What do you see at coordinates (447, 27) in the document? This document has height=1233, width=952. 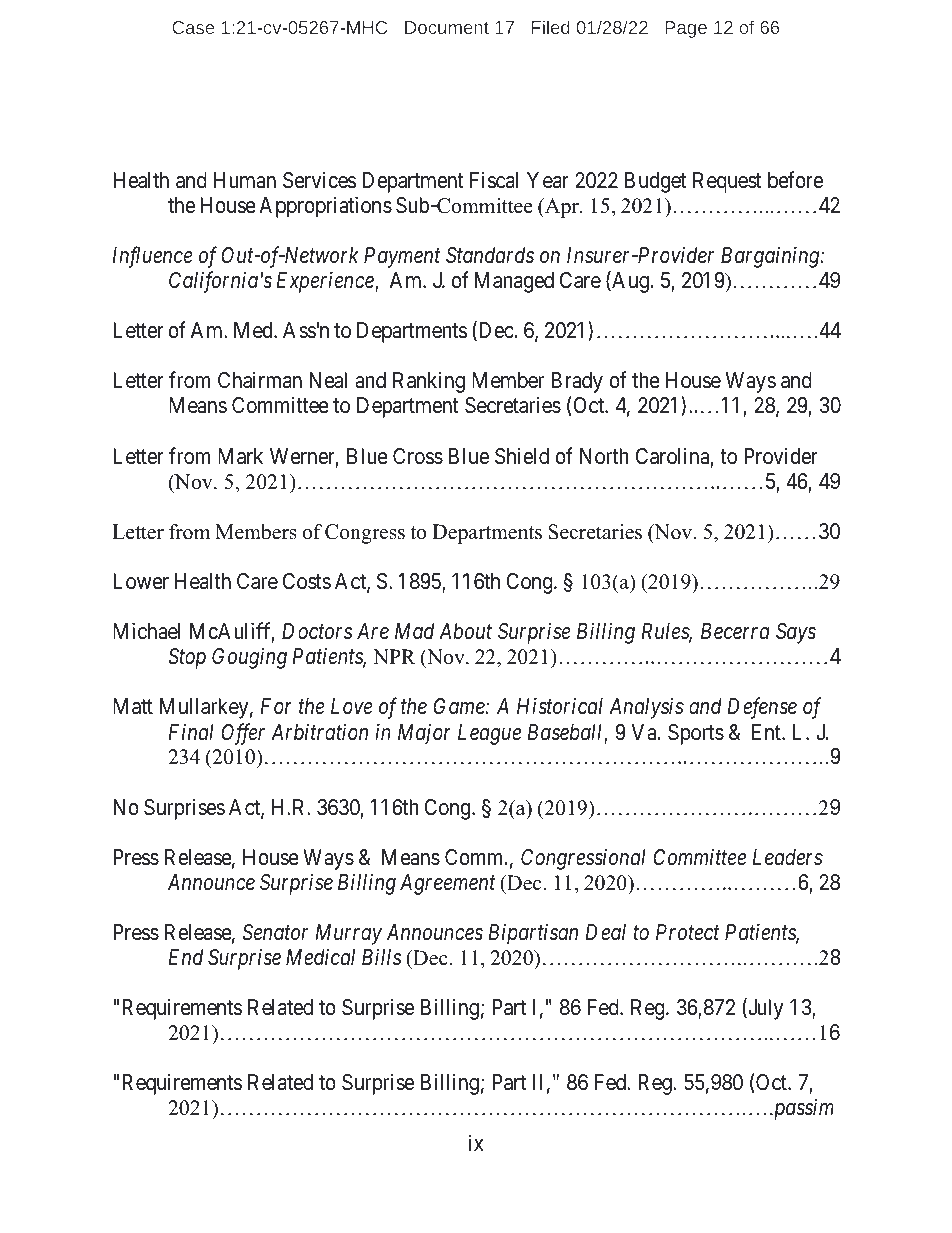 I see `Document` at bounding box center [447, 27].
